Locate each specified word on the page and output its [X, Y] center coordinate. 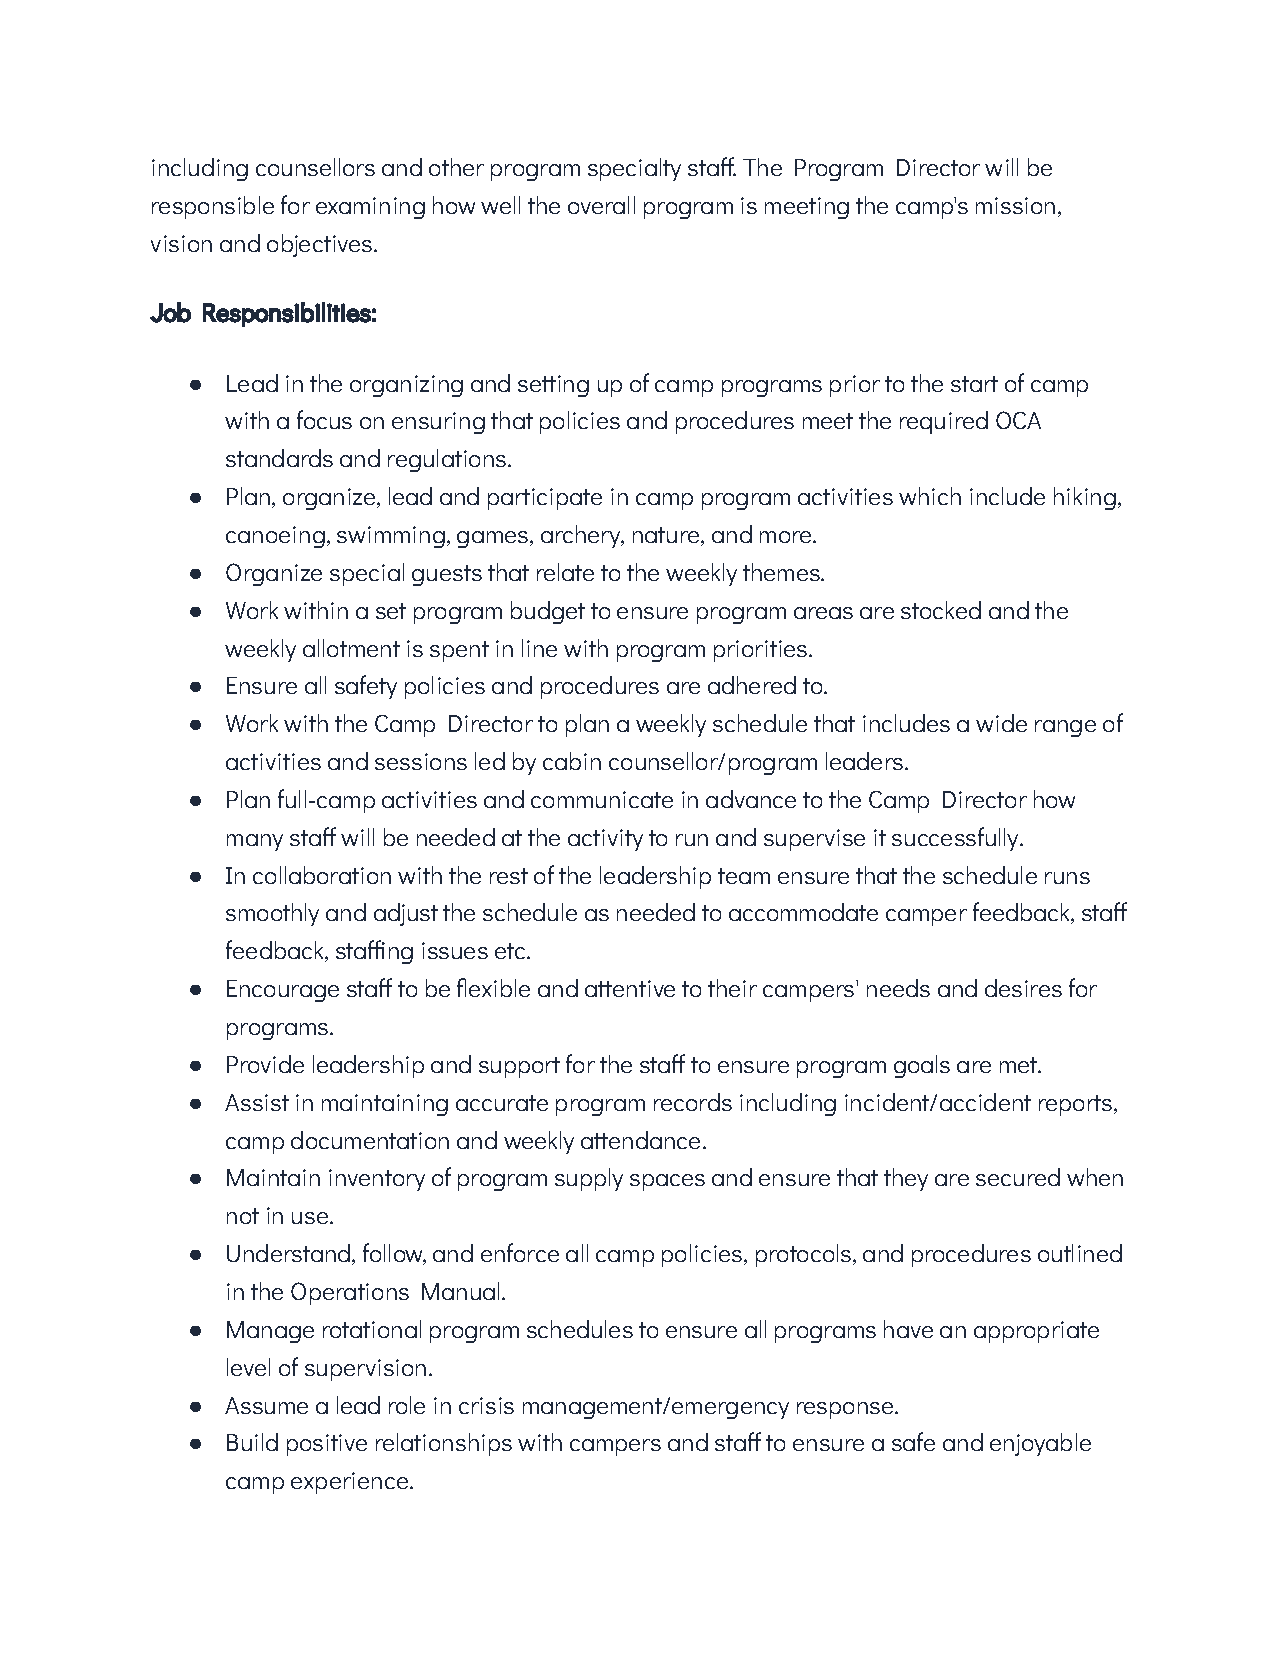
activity [605, 840]
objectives [321, 245]
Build [252, 1442]
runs [1067, 878]
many [255, 842]
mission [1015, 205]
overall [601, 205]
